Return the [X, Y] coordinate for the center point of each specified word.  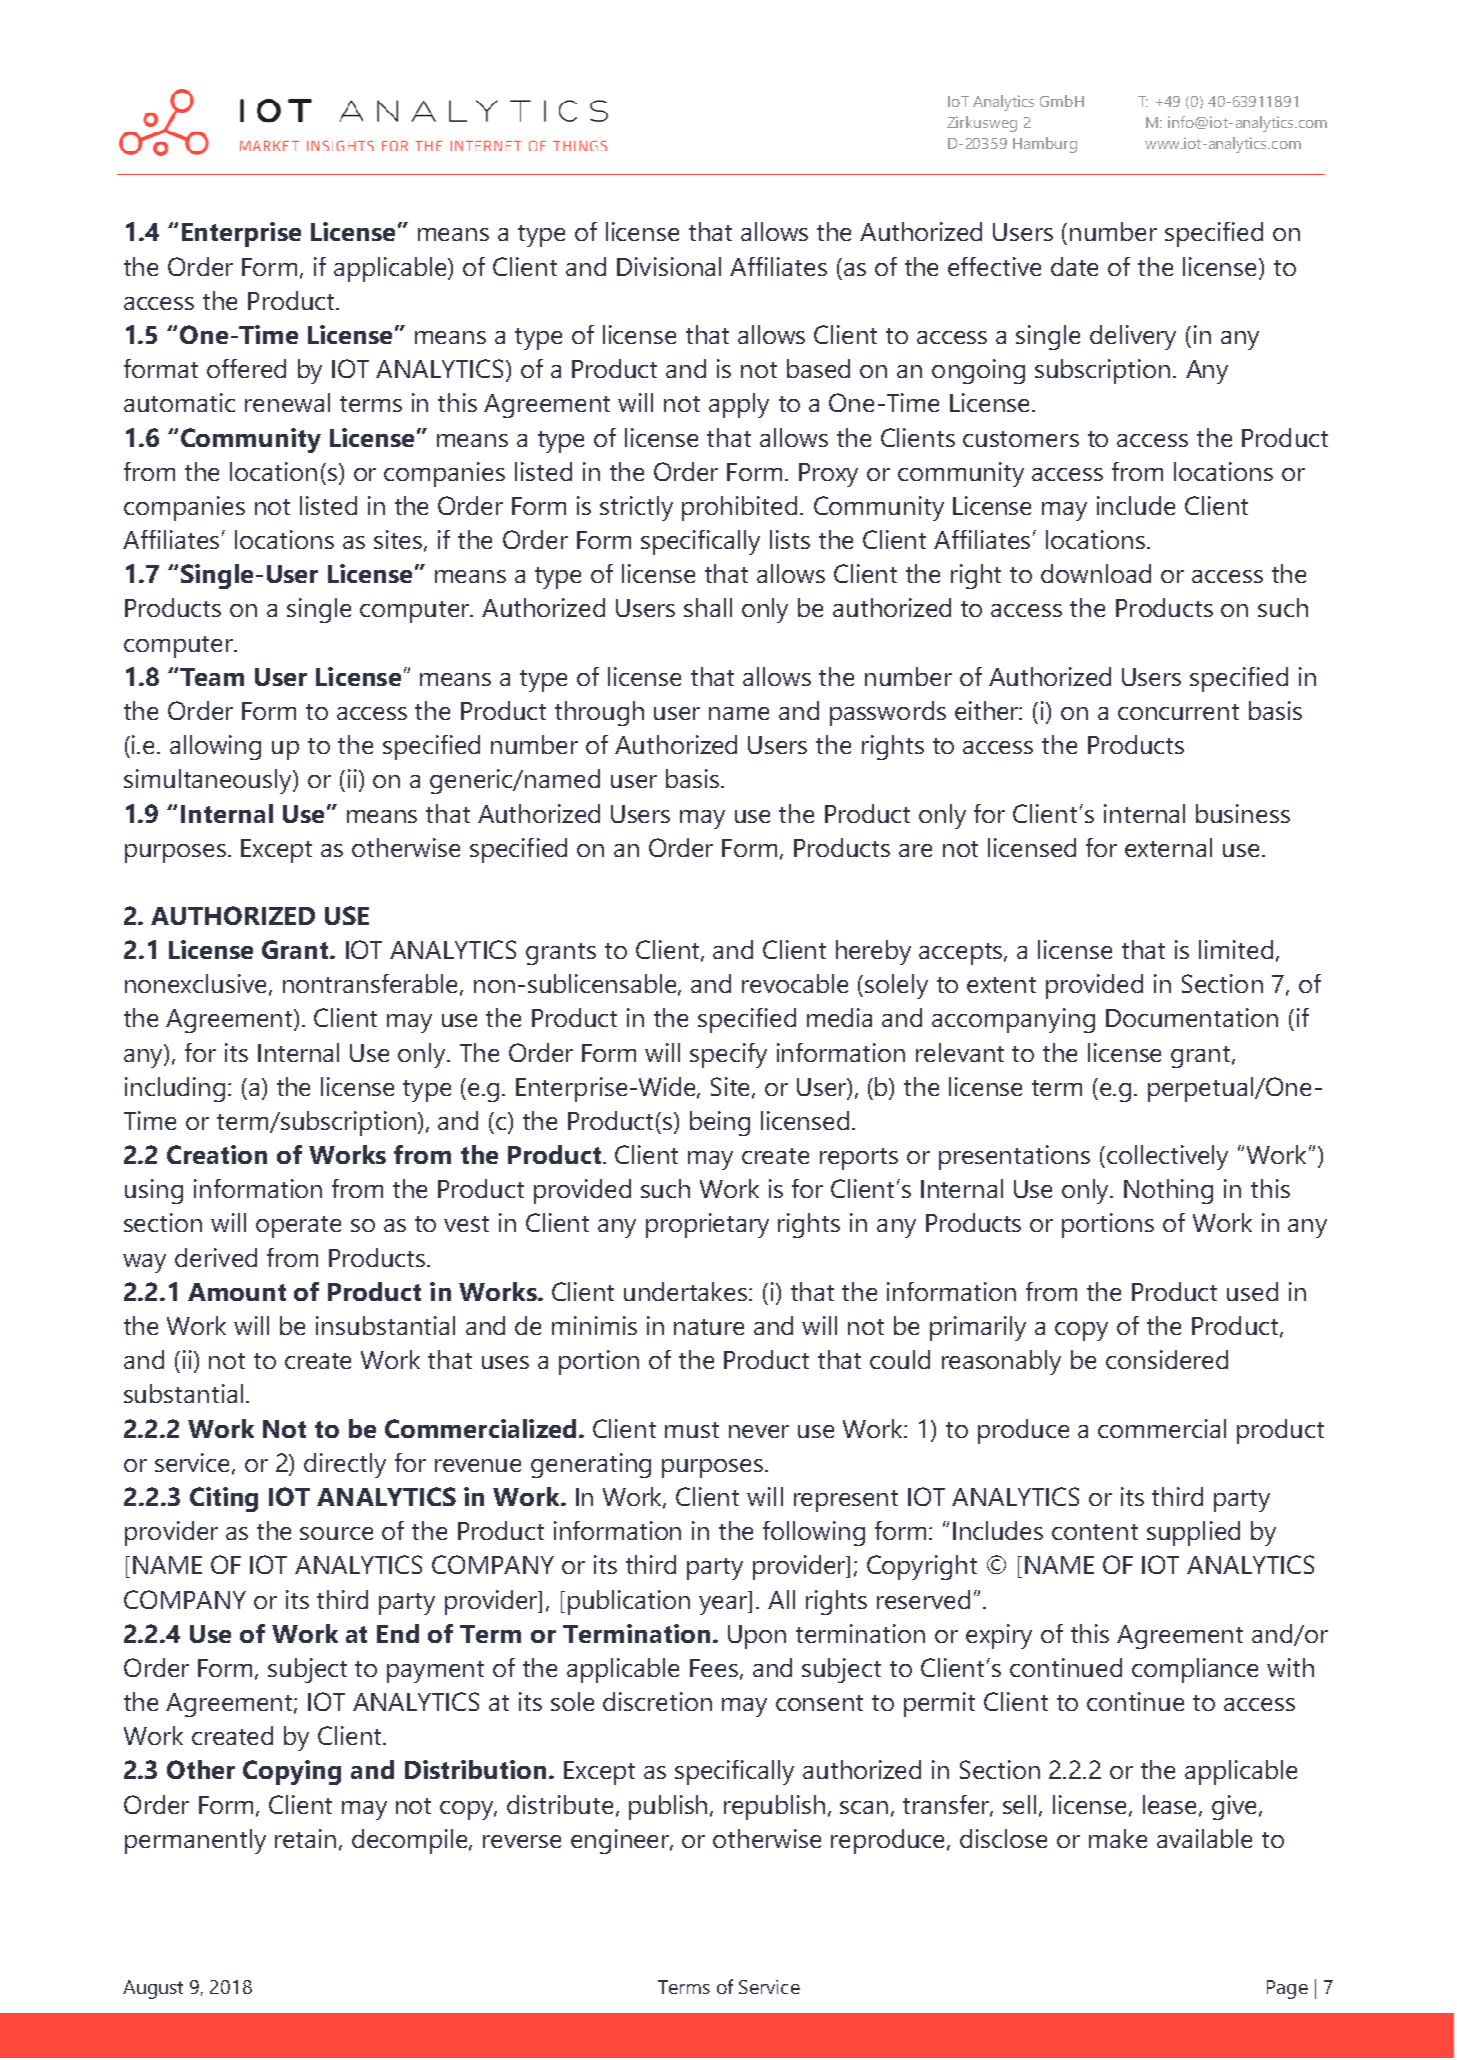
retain [305, 1838]
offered [246, 368]
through [599, 713]
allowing [215, 747]
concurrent [1178, 712]
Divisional [669, 266]
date [1074, 266]
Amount [237, 1292]
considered [1167, 1359]
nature [709, 1327]
